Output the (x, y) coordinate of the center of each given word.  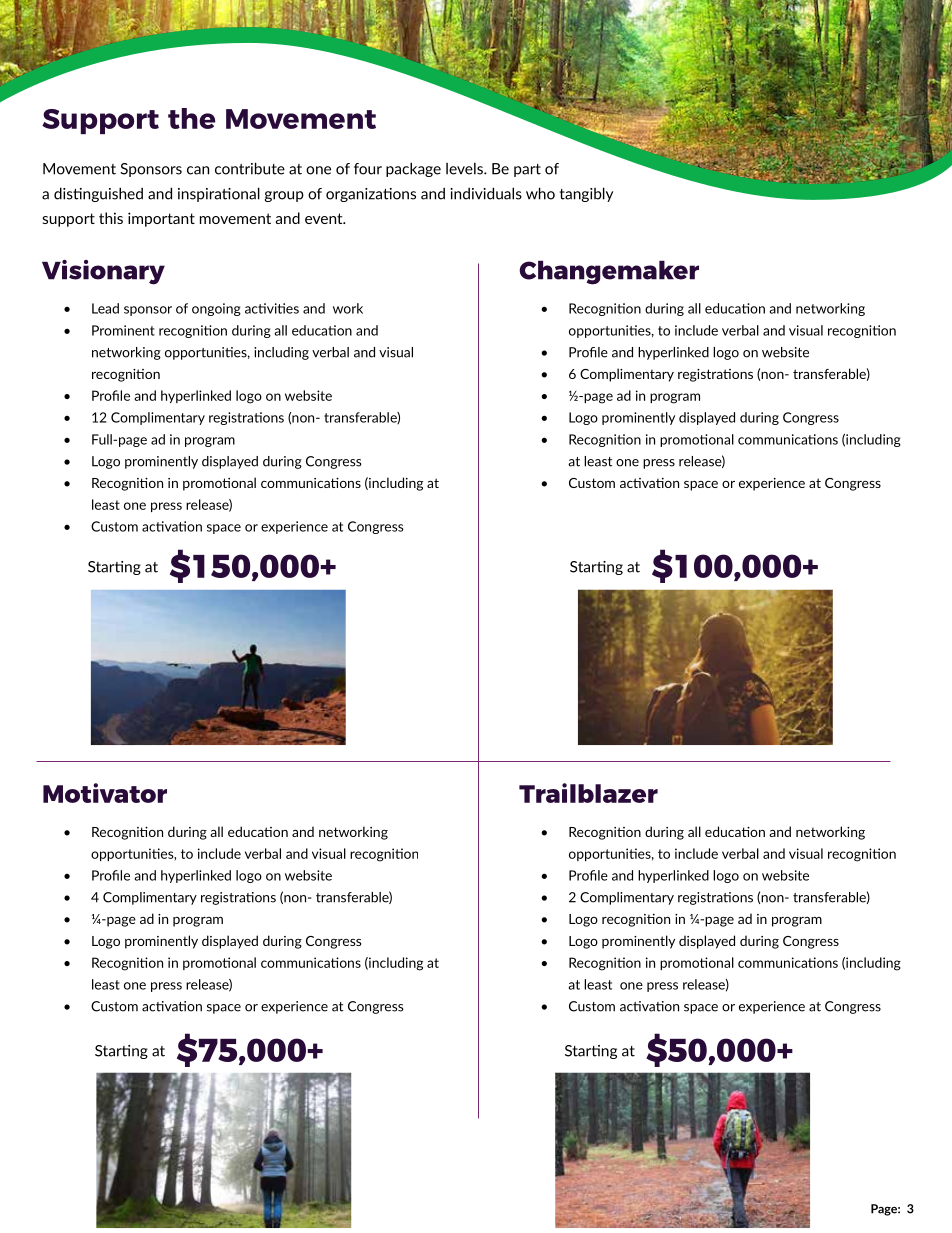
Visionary (103, 272)
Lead (105, 308)
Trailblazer (588, 793)
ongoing (216, 309)
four (368, 169)
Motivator (105, 793)
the (191, 118)
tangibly (586, 194)
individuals (486, 193)
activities (272, 308)
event (325, 218)
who (540, 193)
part (527, 170)
